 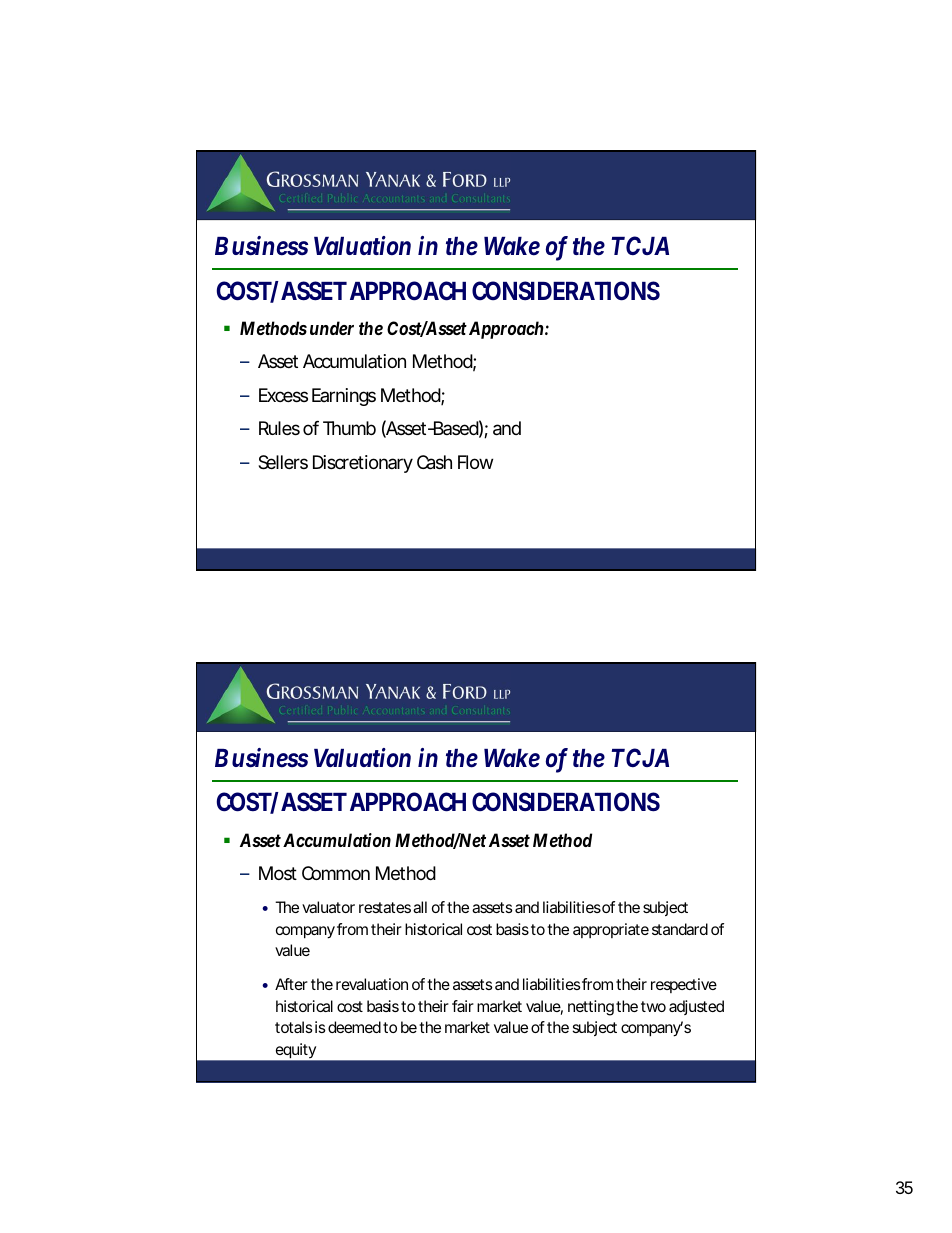 I want to click on Thumb, so click(x=349, y=428).
